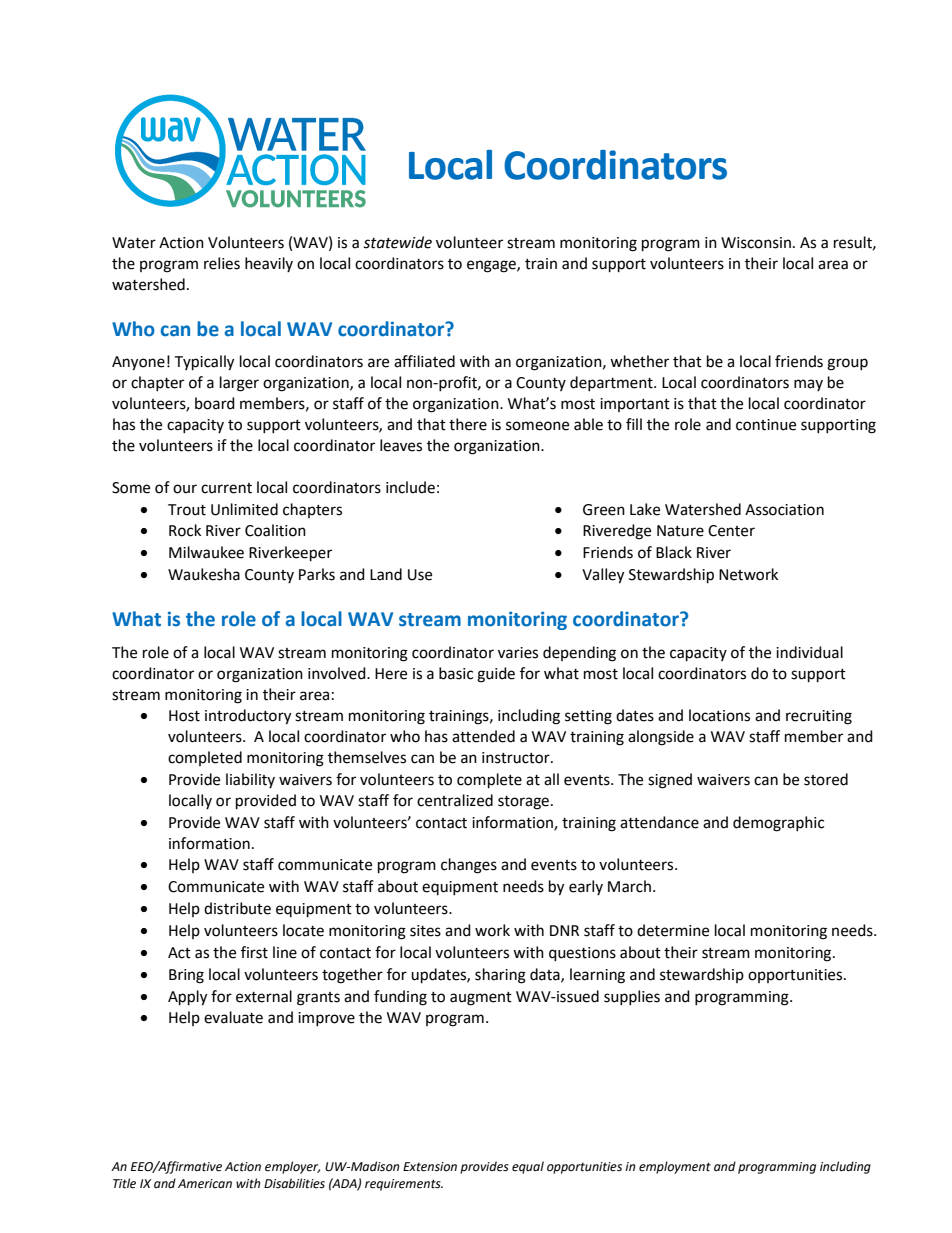 The image size is (952, 1233). I want to click on centralized, so click(455, 800).
